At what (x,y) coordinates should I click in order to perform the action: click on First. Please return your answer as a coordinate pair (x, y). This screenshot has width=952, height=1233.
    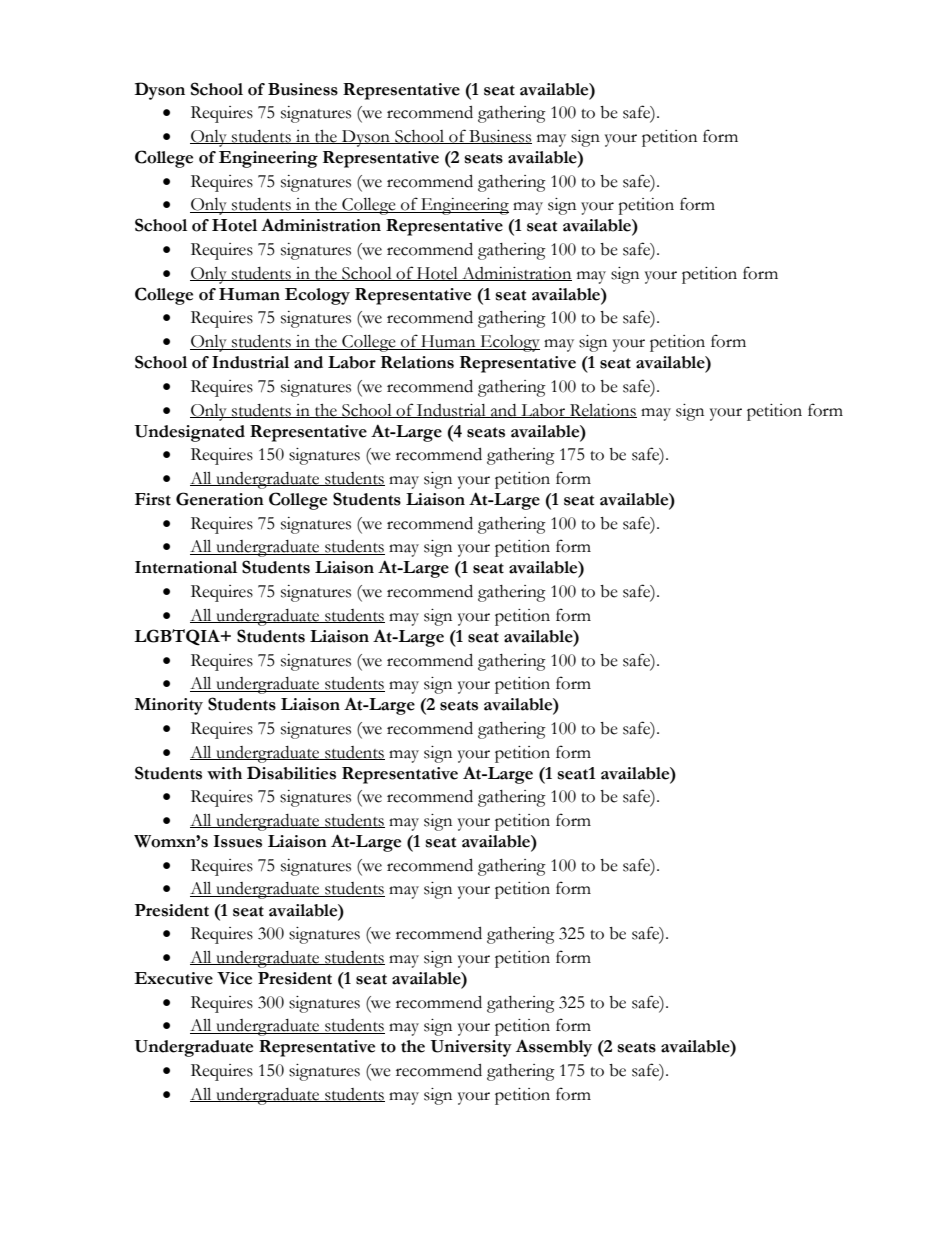
    Looking at the image, I should click on (153, 499).
